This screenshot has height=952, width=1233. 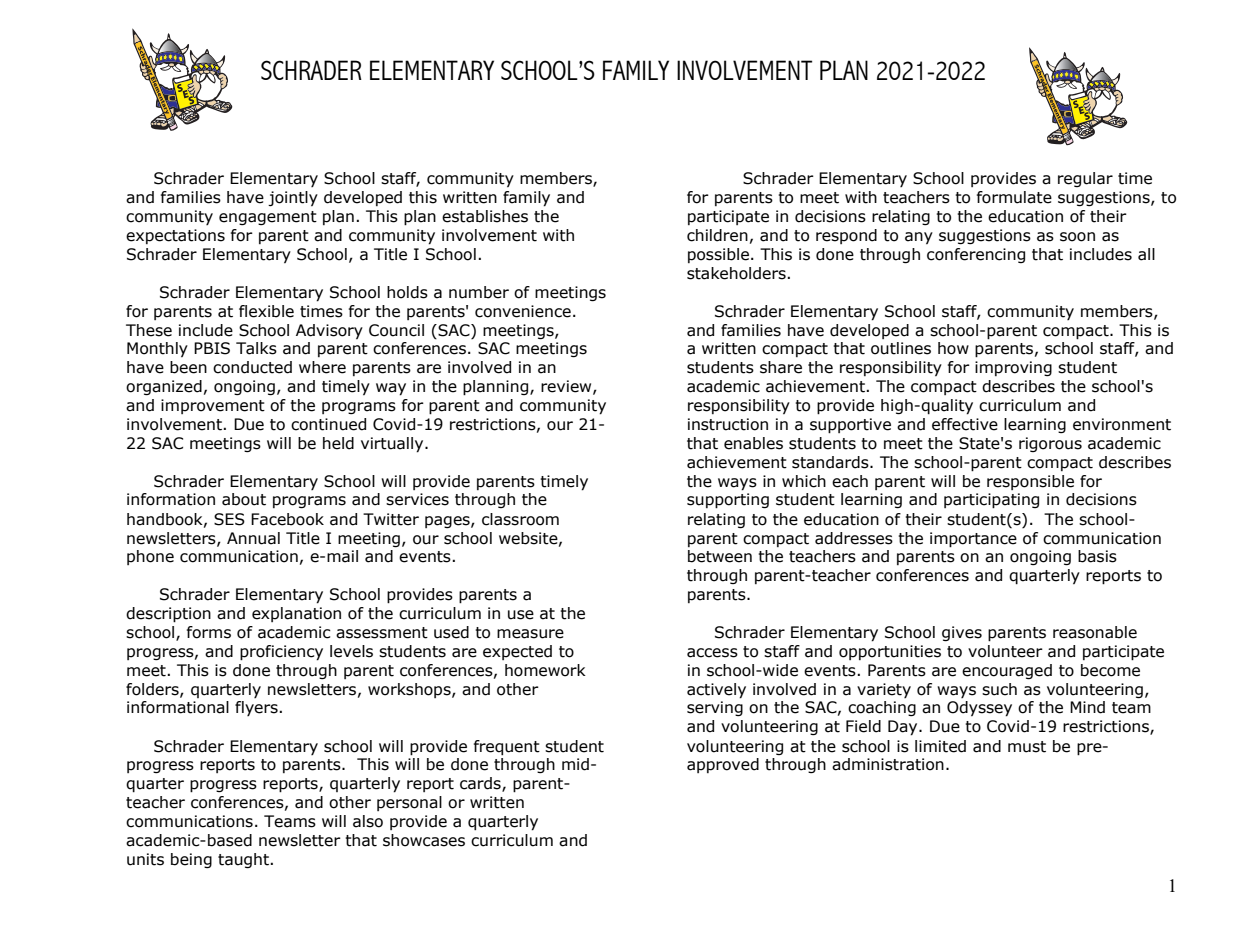 What do you see at coordinates (1014, 197) in the screenshot?
I see `formulate` at bounding box center [1014, 197].
